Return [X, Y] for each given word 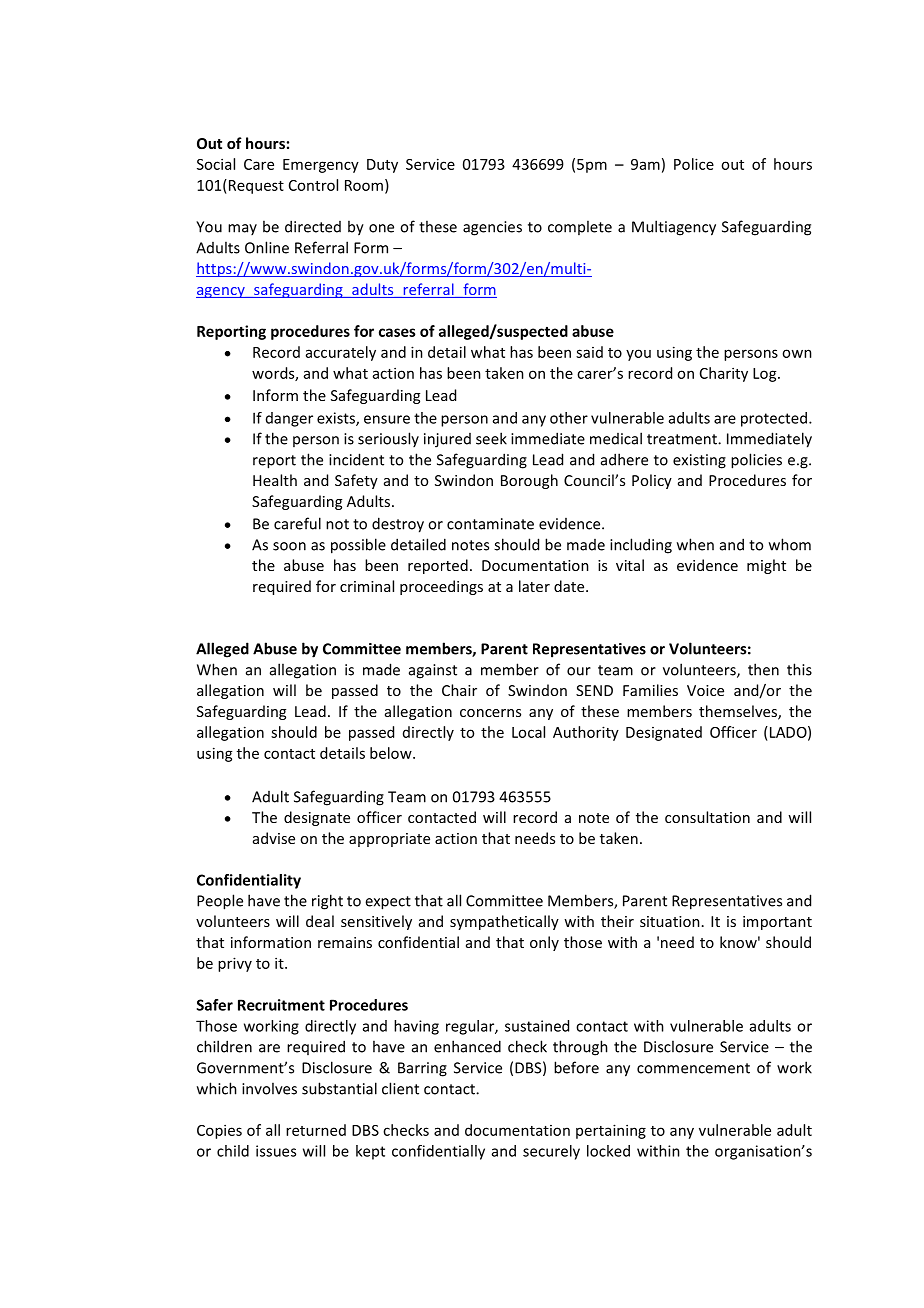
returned [316, 1130]
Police [694, 164]
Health [275, 480]
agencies [492, 228]
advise [274, 838]
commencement [693, 1068]
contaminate [490, 524]
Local [528, 732]
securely [551, 1152]
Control [313, 185]
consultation [707, 817]
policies [756, 461]
